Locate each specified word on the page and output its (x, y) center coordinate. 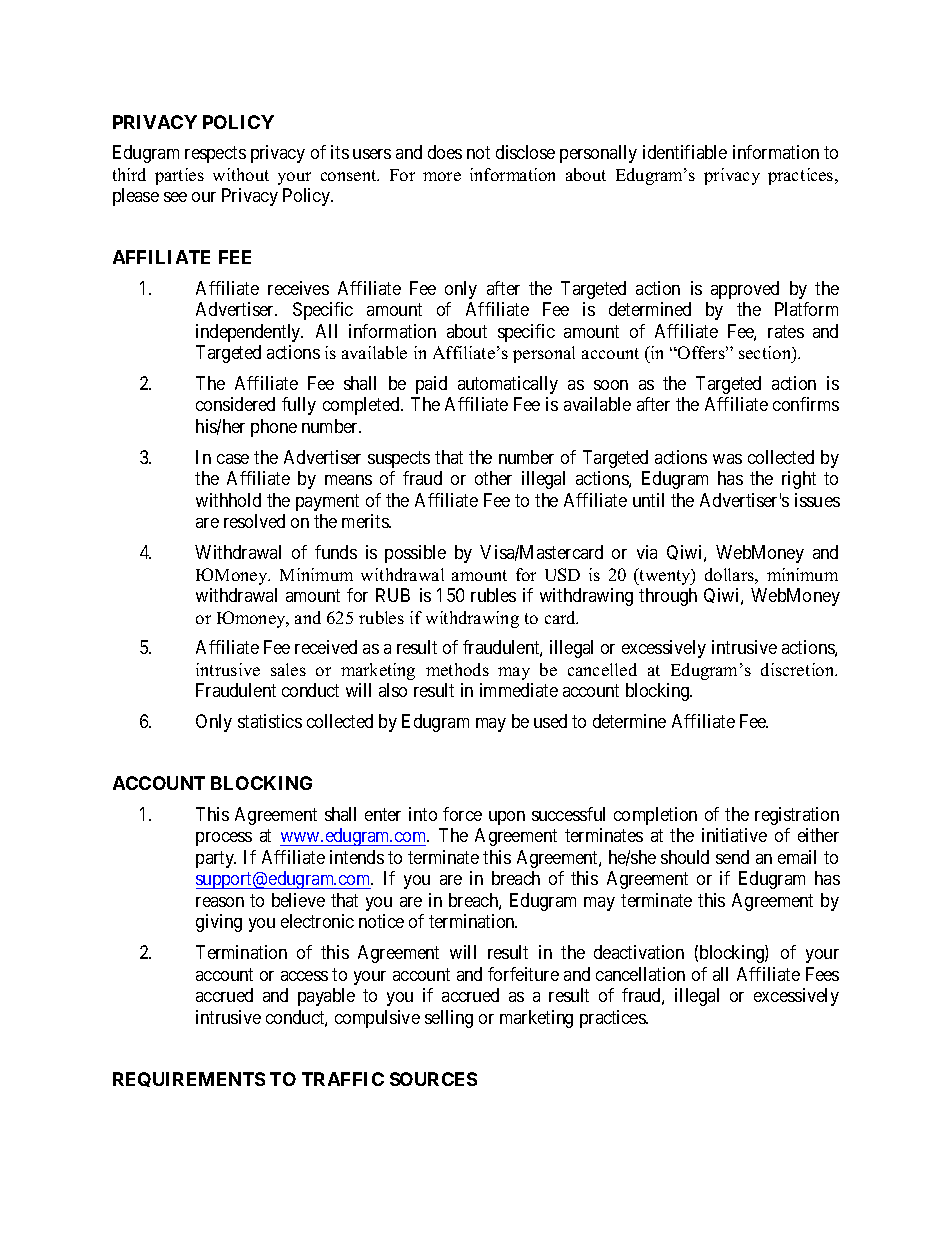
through (668, 597)
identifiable (685, 152)
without (241, 174)
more (442, 176)
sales (288, 669)
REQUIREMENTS (189, 1079)
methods (457, 669)
